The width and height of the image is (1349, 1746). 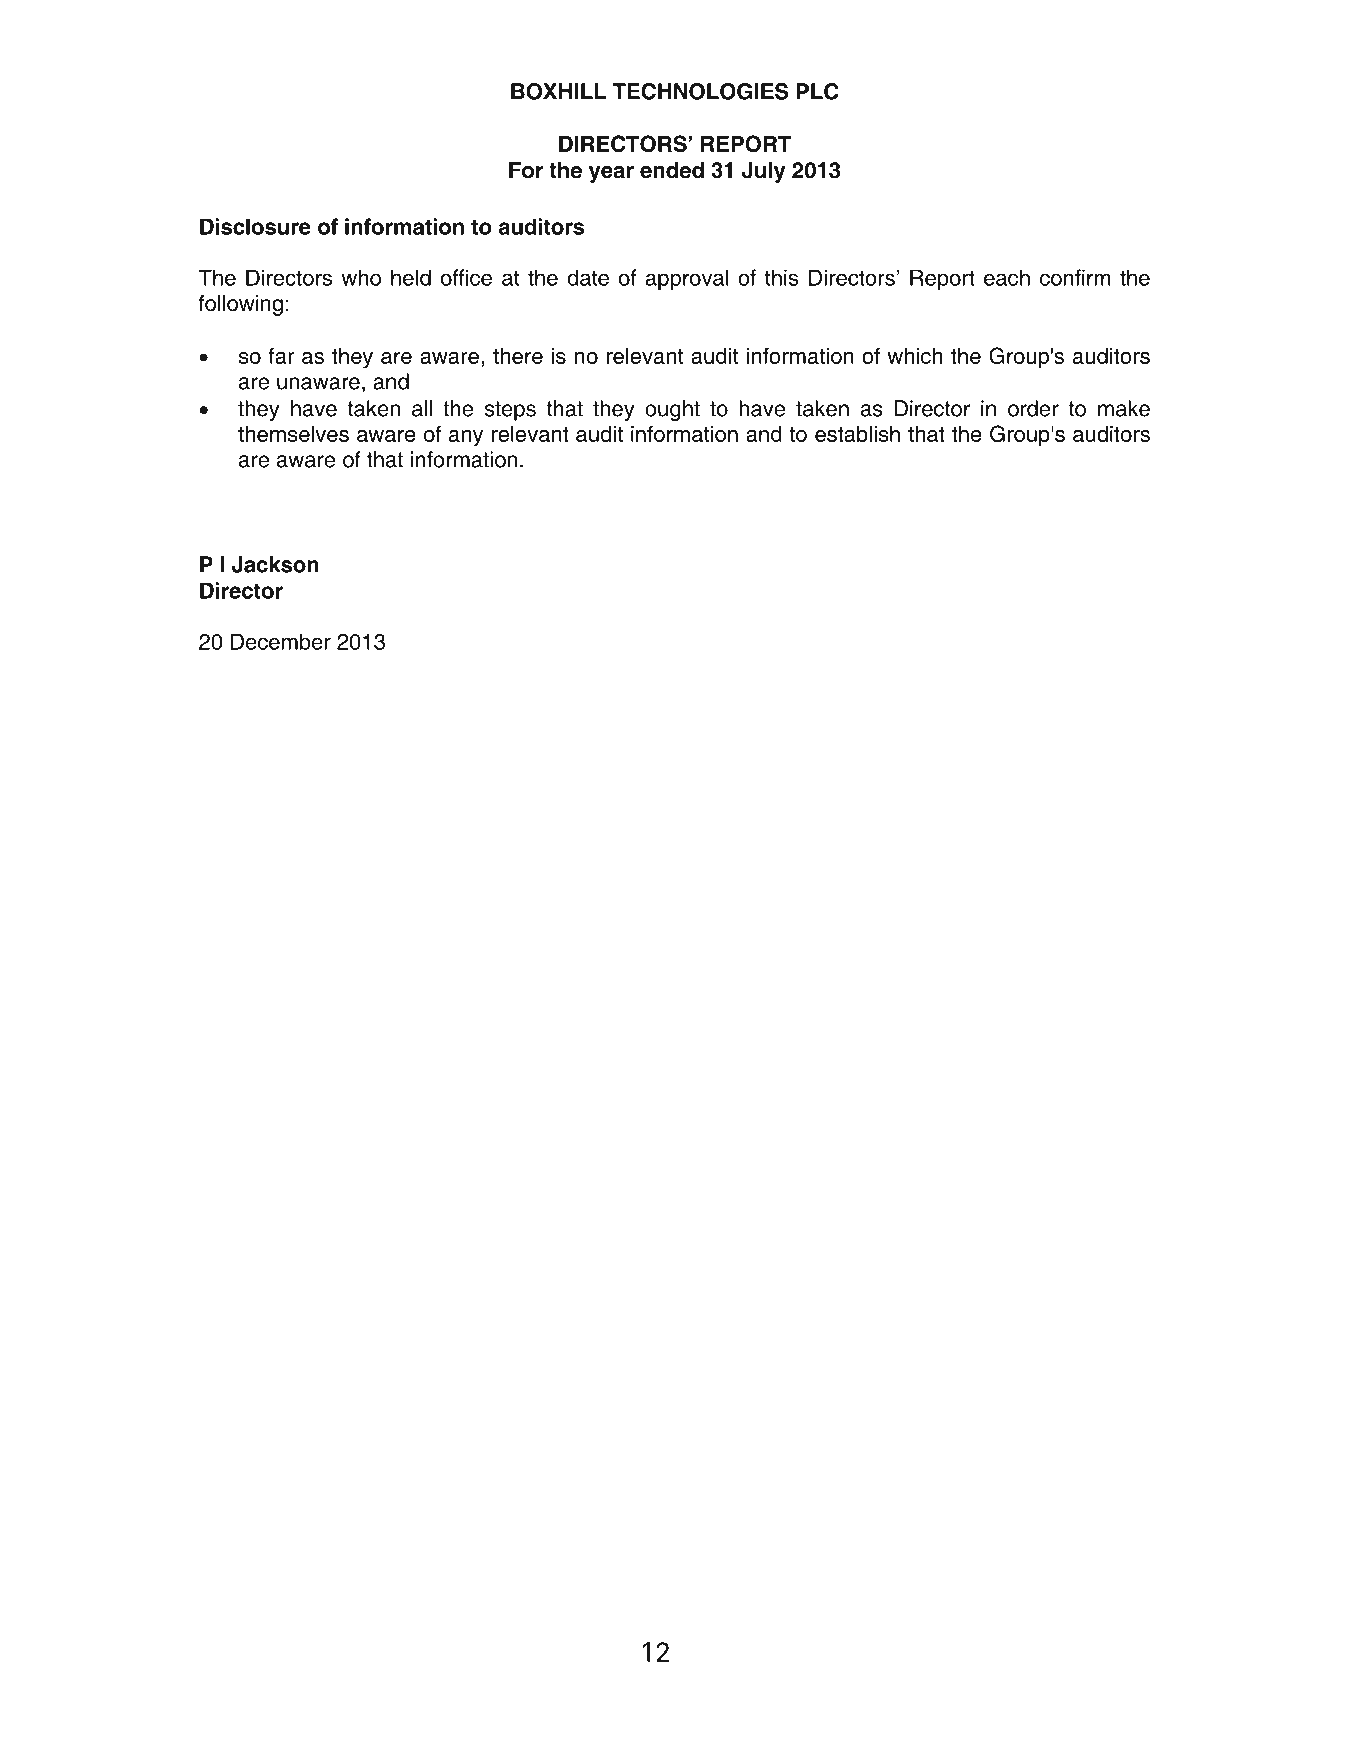 What do you see at coordinates (672, 410) in the image?
I see `ought` at bounding box center [672, 410].
